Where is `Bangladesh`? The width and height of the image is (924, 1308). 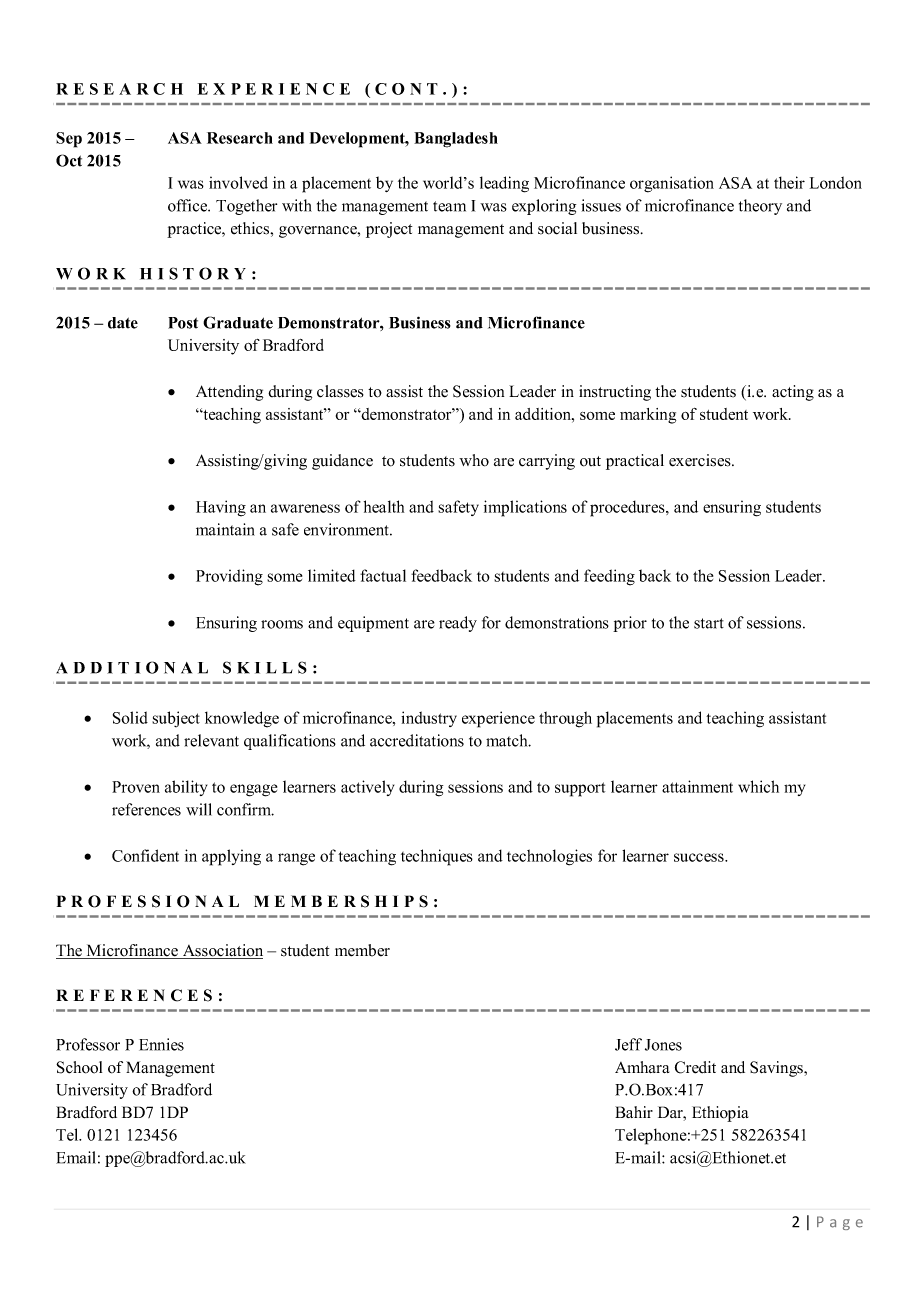
Bangladesh is located at coordinates (456, 140).
